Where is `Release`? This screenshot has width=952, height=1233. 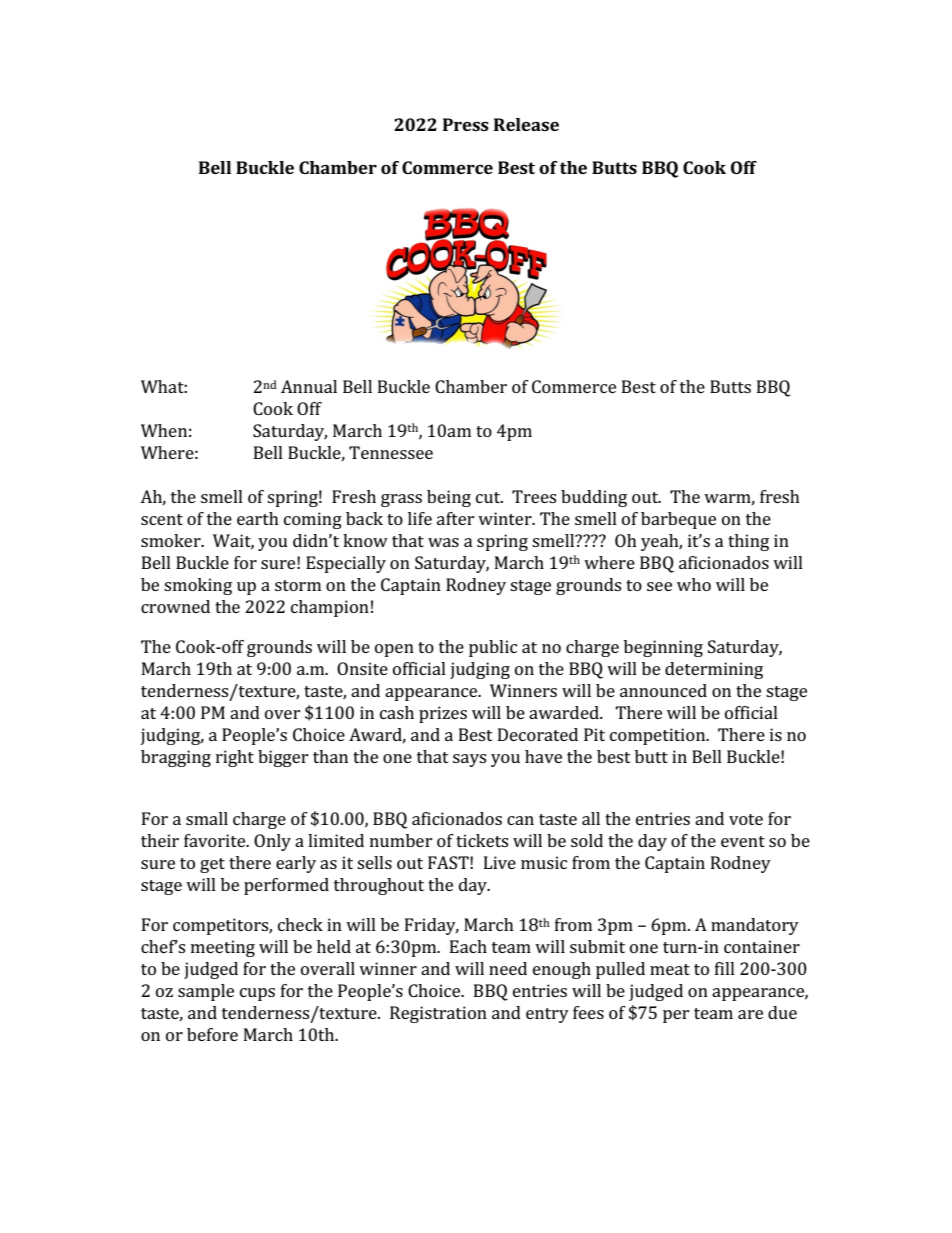 Release is located at coordinates (526, 124).
